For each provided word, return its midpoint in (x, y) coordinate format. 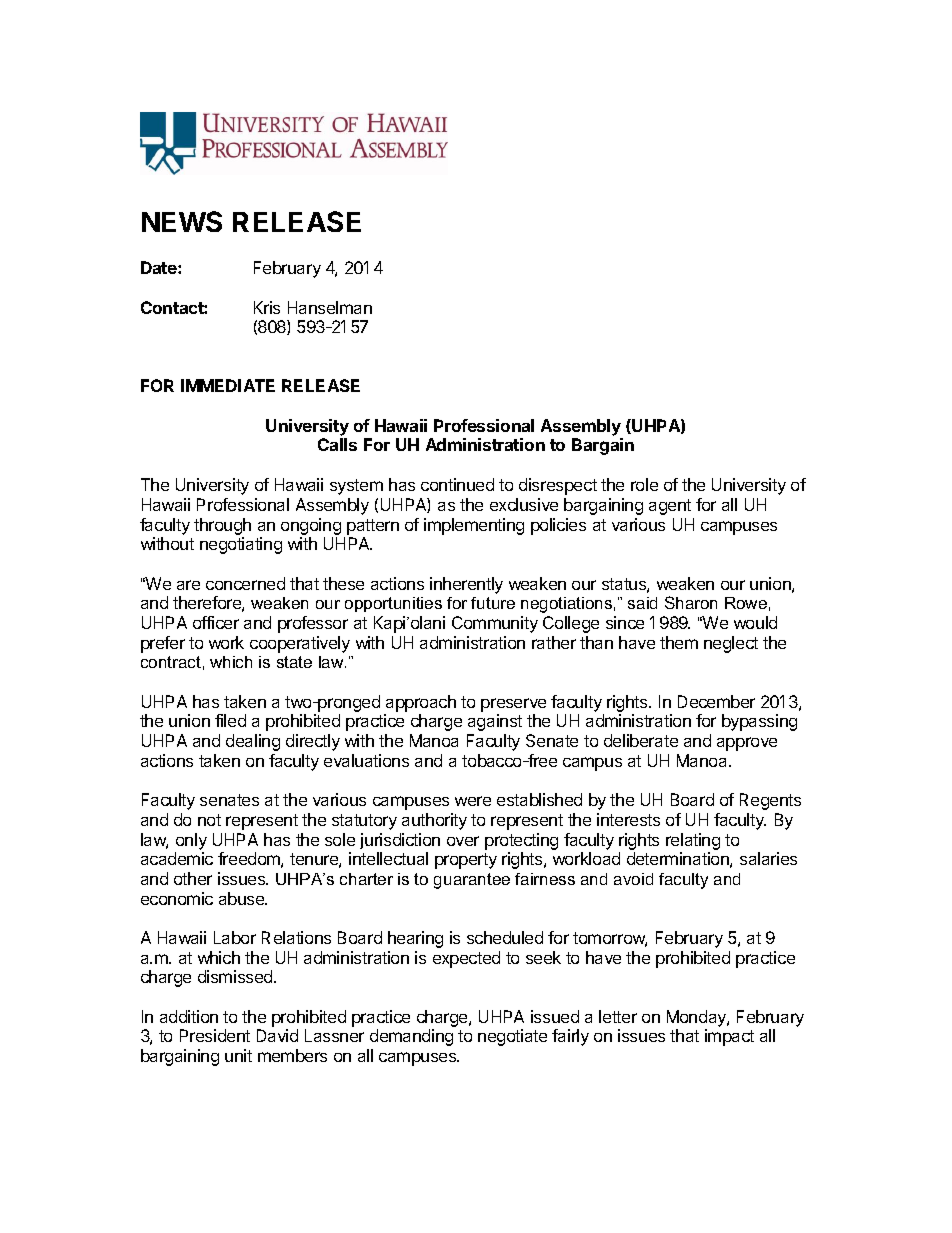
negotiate (512, 1037)
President (215, 1035)
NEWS (182, 221)
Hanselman (330, 307)
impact (729, 1037)
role (644, 484)
